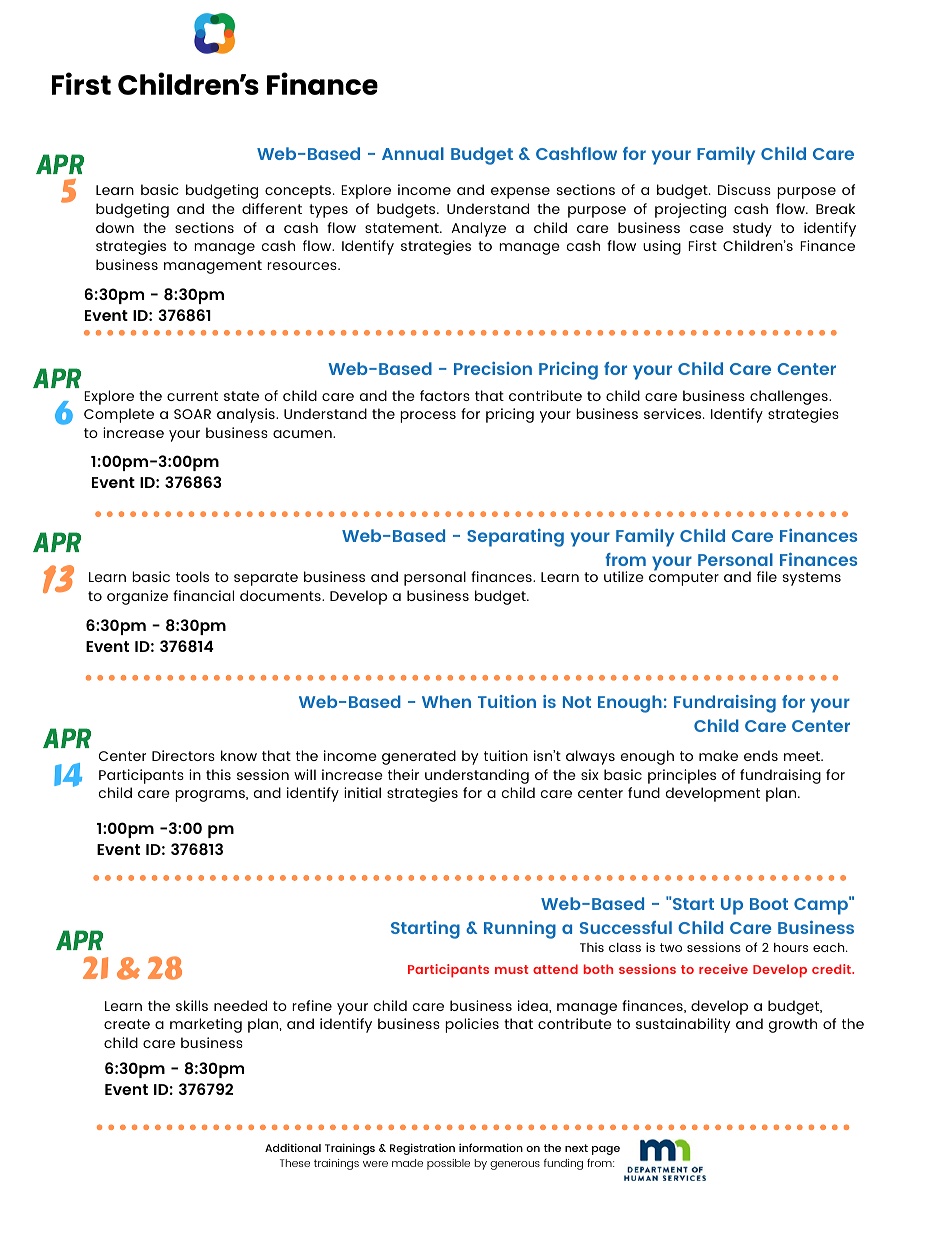 The height and width of the document is (1233, 952). Describe the element at coordinates (767, 576) in the document. I see `file` at that location.
